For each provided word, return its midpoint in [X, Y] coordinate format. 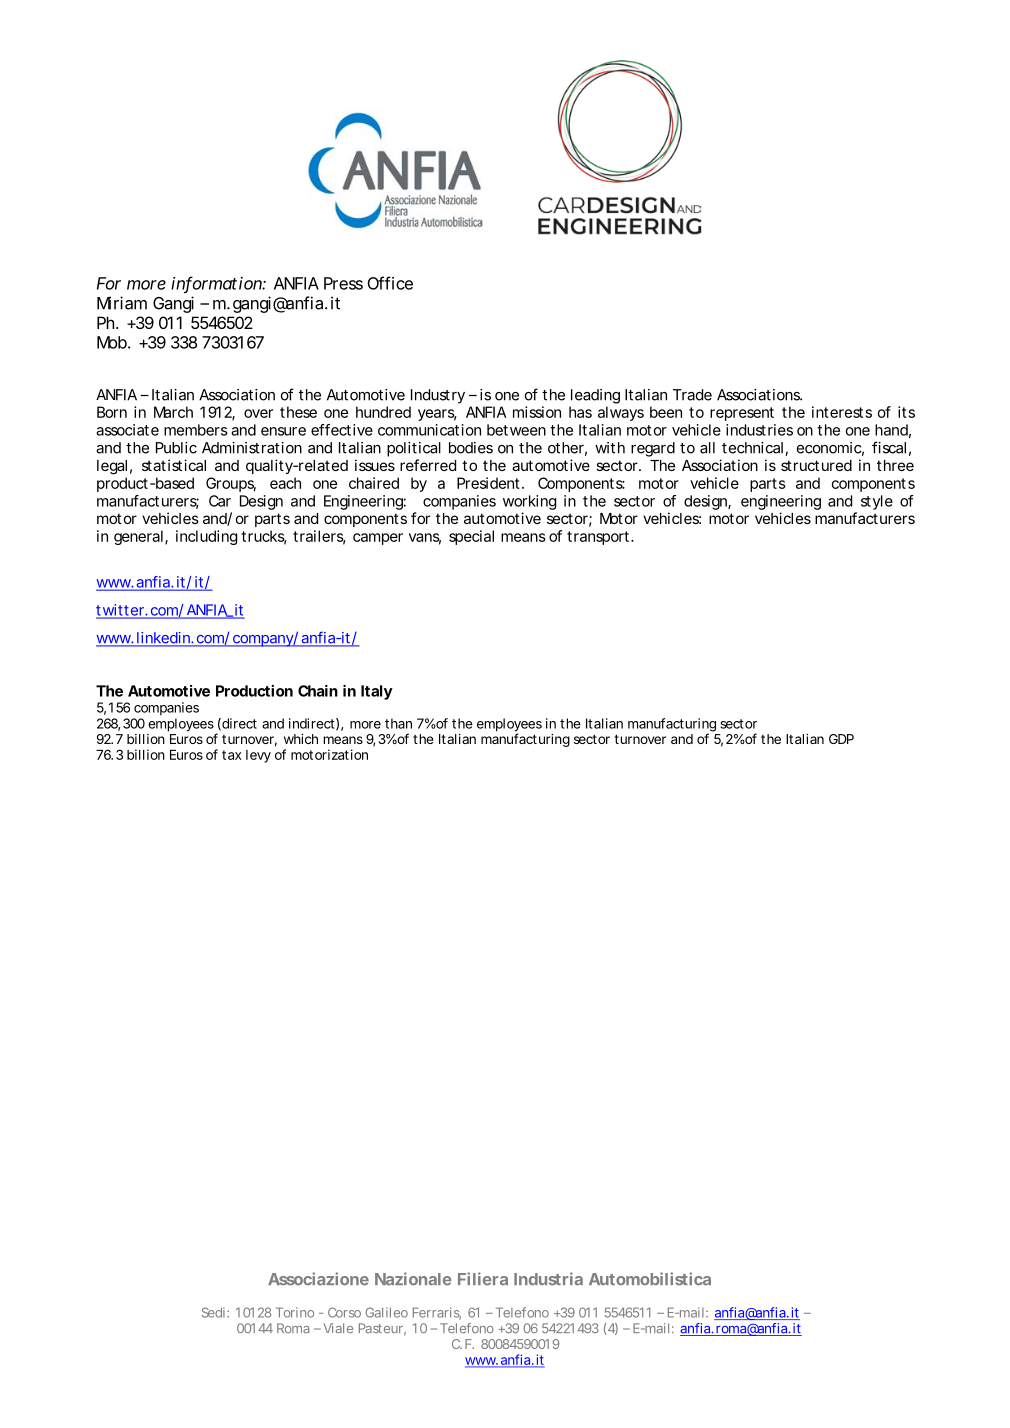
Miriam [122, 303]
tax [231, 755]
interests [842, 412]
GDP [841, 739]
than [398, 723]
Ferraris [437, 1313]
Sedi [213, 1312]
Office [390, 283]
